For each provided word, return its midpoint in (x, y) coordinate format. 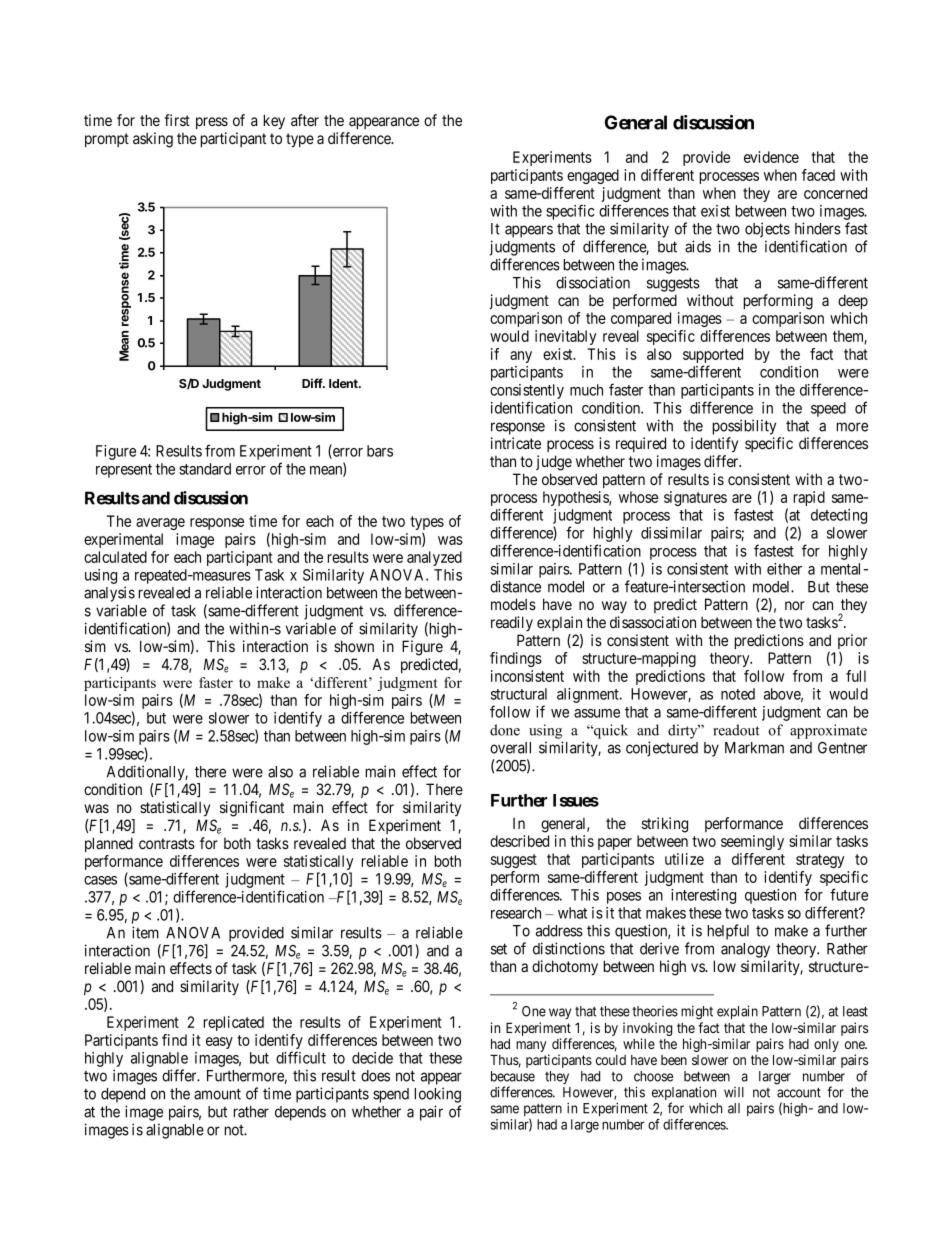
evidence (771, 157)
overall (510, 748)
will (734, 1092)
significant (252, 809)
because (513, 1076)
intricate (516, 443)
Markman (754, 748)
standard (205, 469)
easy (219, 1043)
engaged (593, 176)
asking (153, 140)
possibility (744, 427)
